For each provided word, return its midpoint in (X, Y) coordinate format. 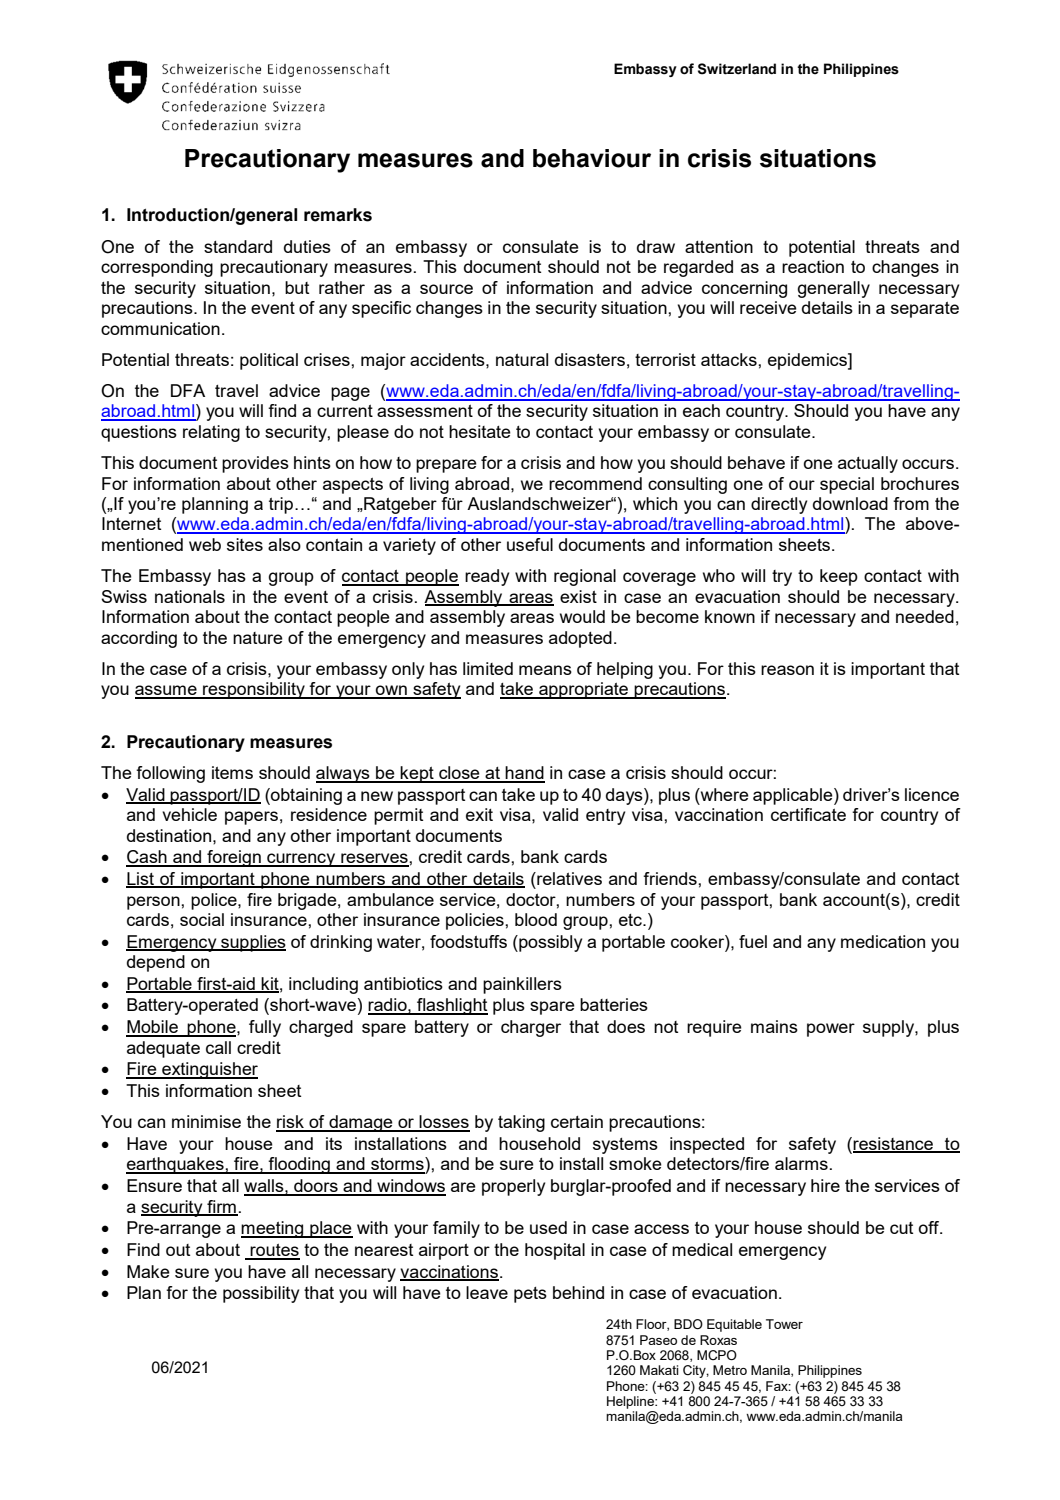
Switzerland (737, 69)
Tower (784, 1324)
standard (238, 246)
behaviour (592, 158)
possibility (261, 1294)
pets (530, 1295)
